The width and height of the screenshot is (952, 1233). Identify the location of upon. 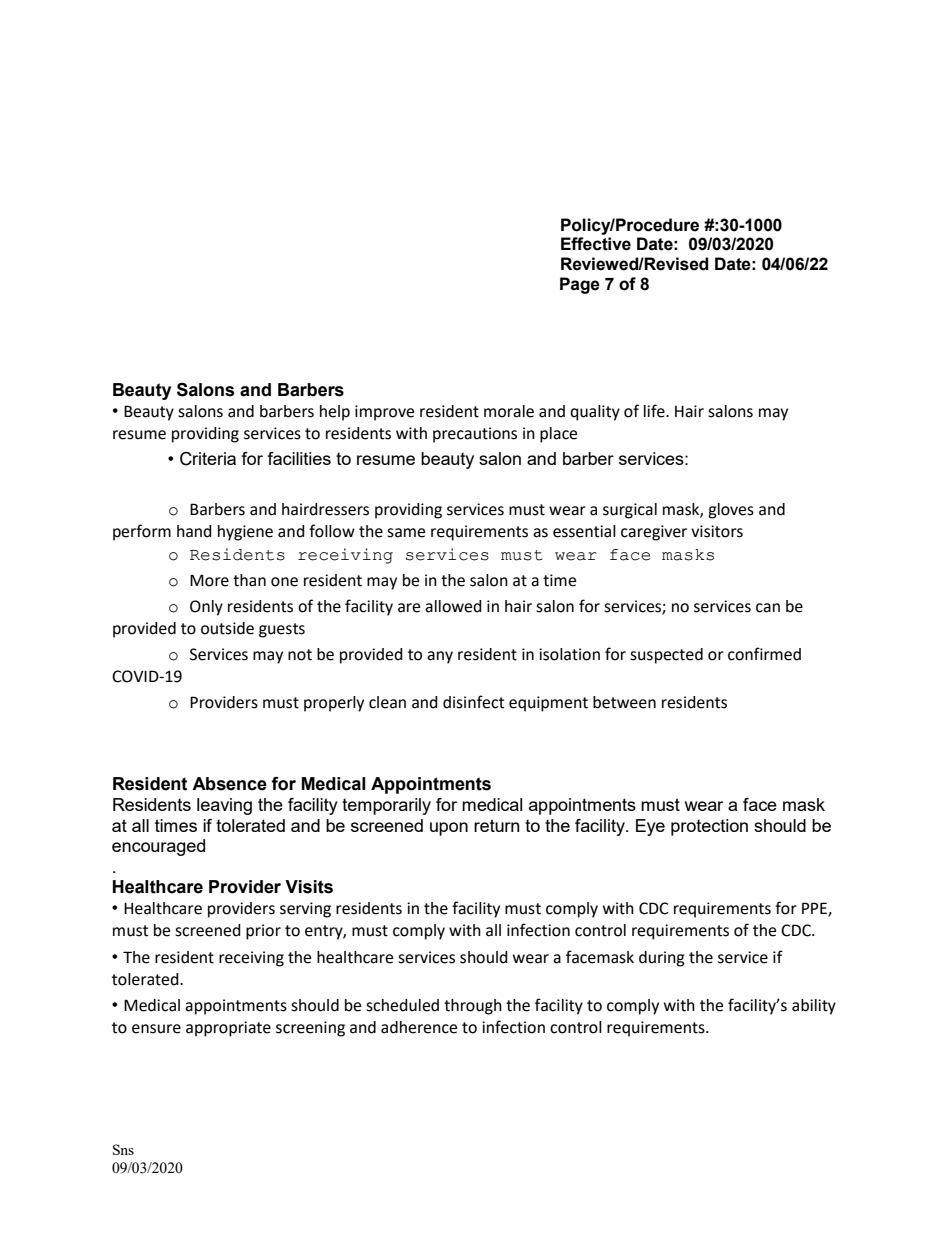
(449, 829).
